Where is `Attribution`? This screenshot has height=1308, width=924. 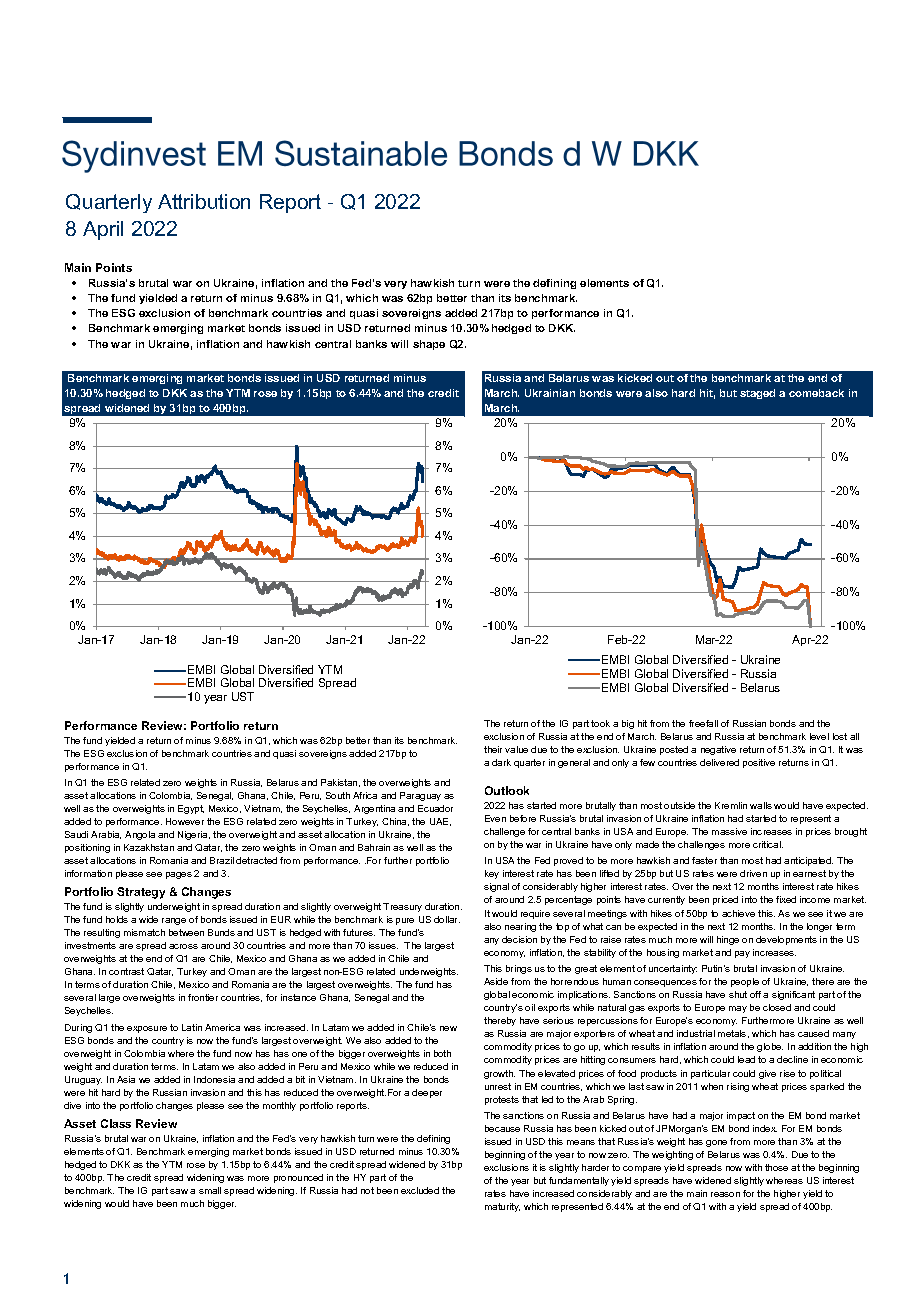 Attribution is located at coordinates (204, 201).
